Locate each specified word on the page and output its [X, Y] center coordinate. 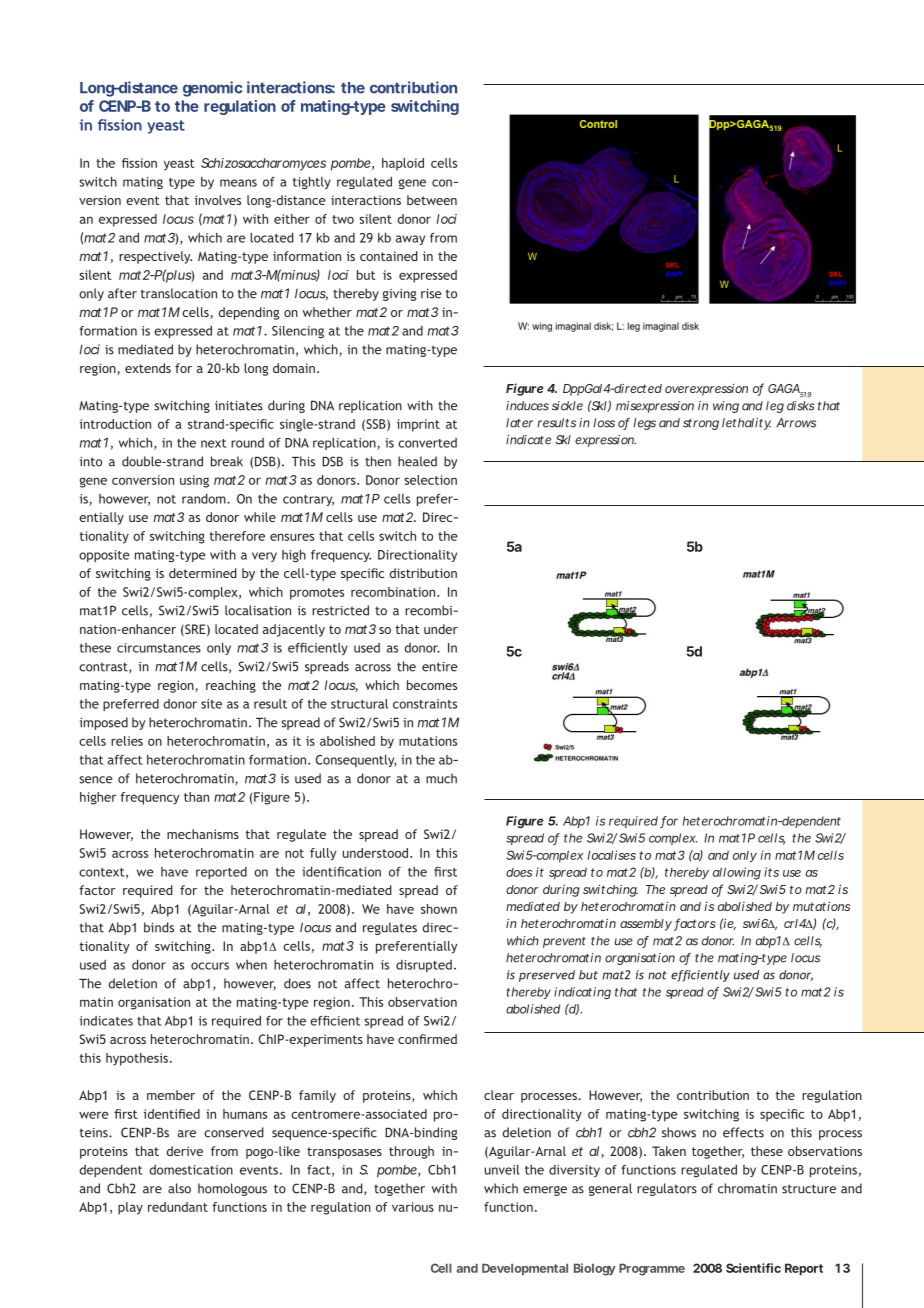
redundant [178, 1207]
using [194, 481]
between [432, 200]
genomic [212, 89]
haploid [403, 164]
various [413, 1207]
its [771, 872]
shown [439, 909]
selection [430, 480]
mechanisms [203, 834]
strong [701, 424]
